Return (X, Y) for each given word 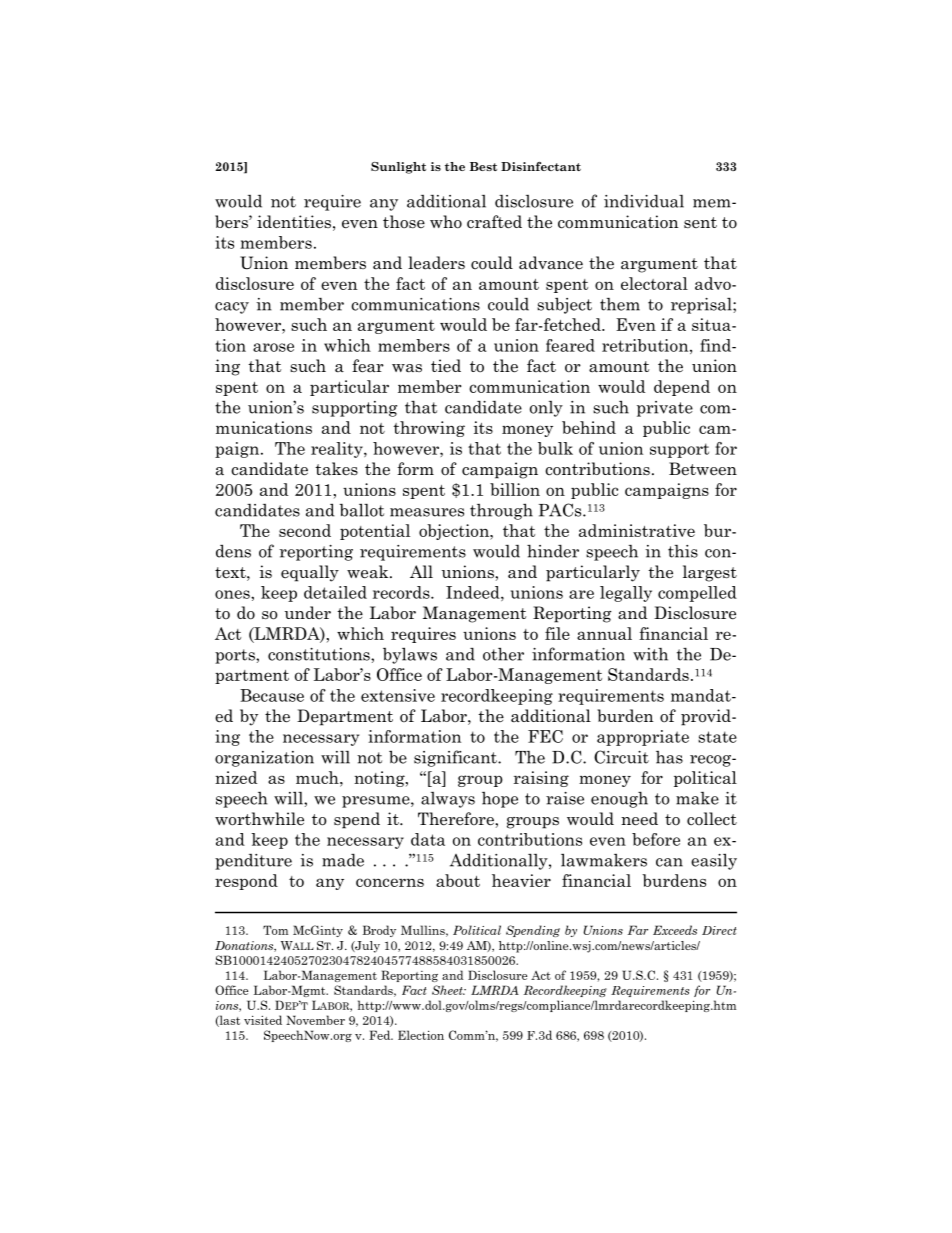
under (308, 612)
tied (446, 365)
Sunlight (398, 168)
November (315, 1020)
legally (626, 594)
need (639, 819)
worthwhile (259, 819)
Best (483, 166)
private (665, 409)
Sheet (448, 990)
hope (500, 800)
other (503, 654)
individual (644, 201)
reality (338, 450)
